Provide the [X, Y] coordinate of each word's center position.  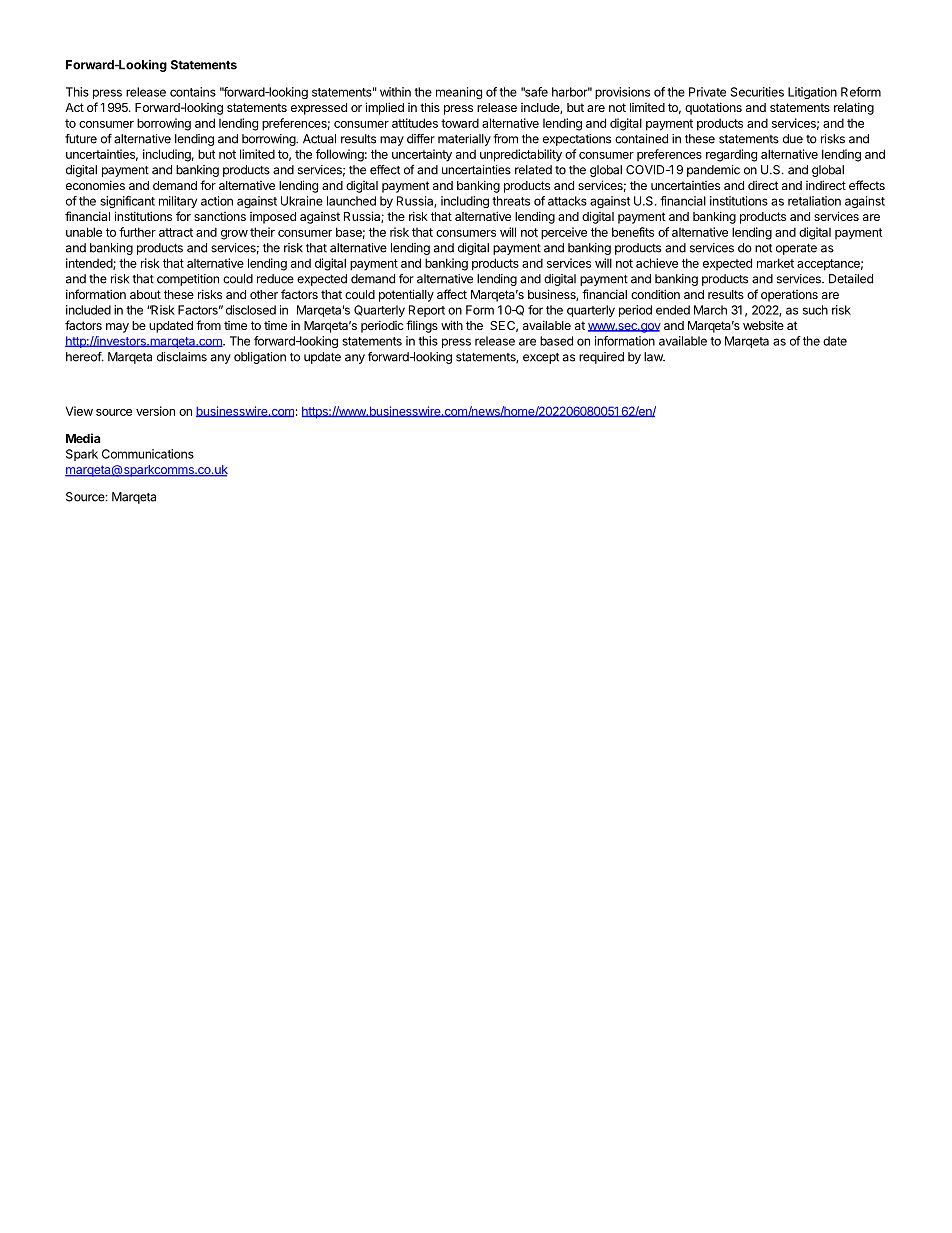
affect [452, 294]
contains [193, 92]
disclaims [182, 357]
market [775, 263]
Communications [148, 454]
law [654, 357]
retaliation [814, 201]
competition [188, 280]
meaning [459, 93]
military [178, 202]
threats [511, 201]
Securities [757, 92]
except [541, 358]
